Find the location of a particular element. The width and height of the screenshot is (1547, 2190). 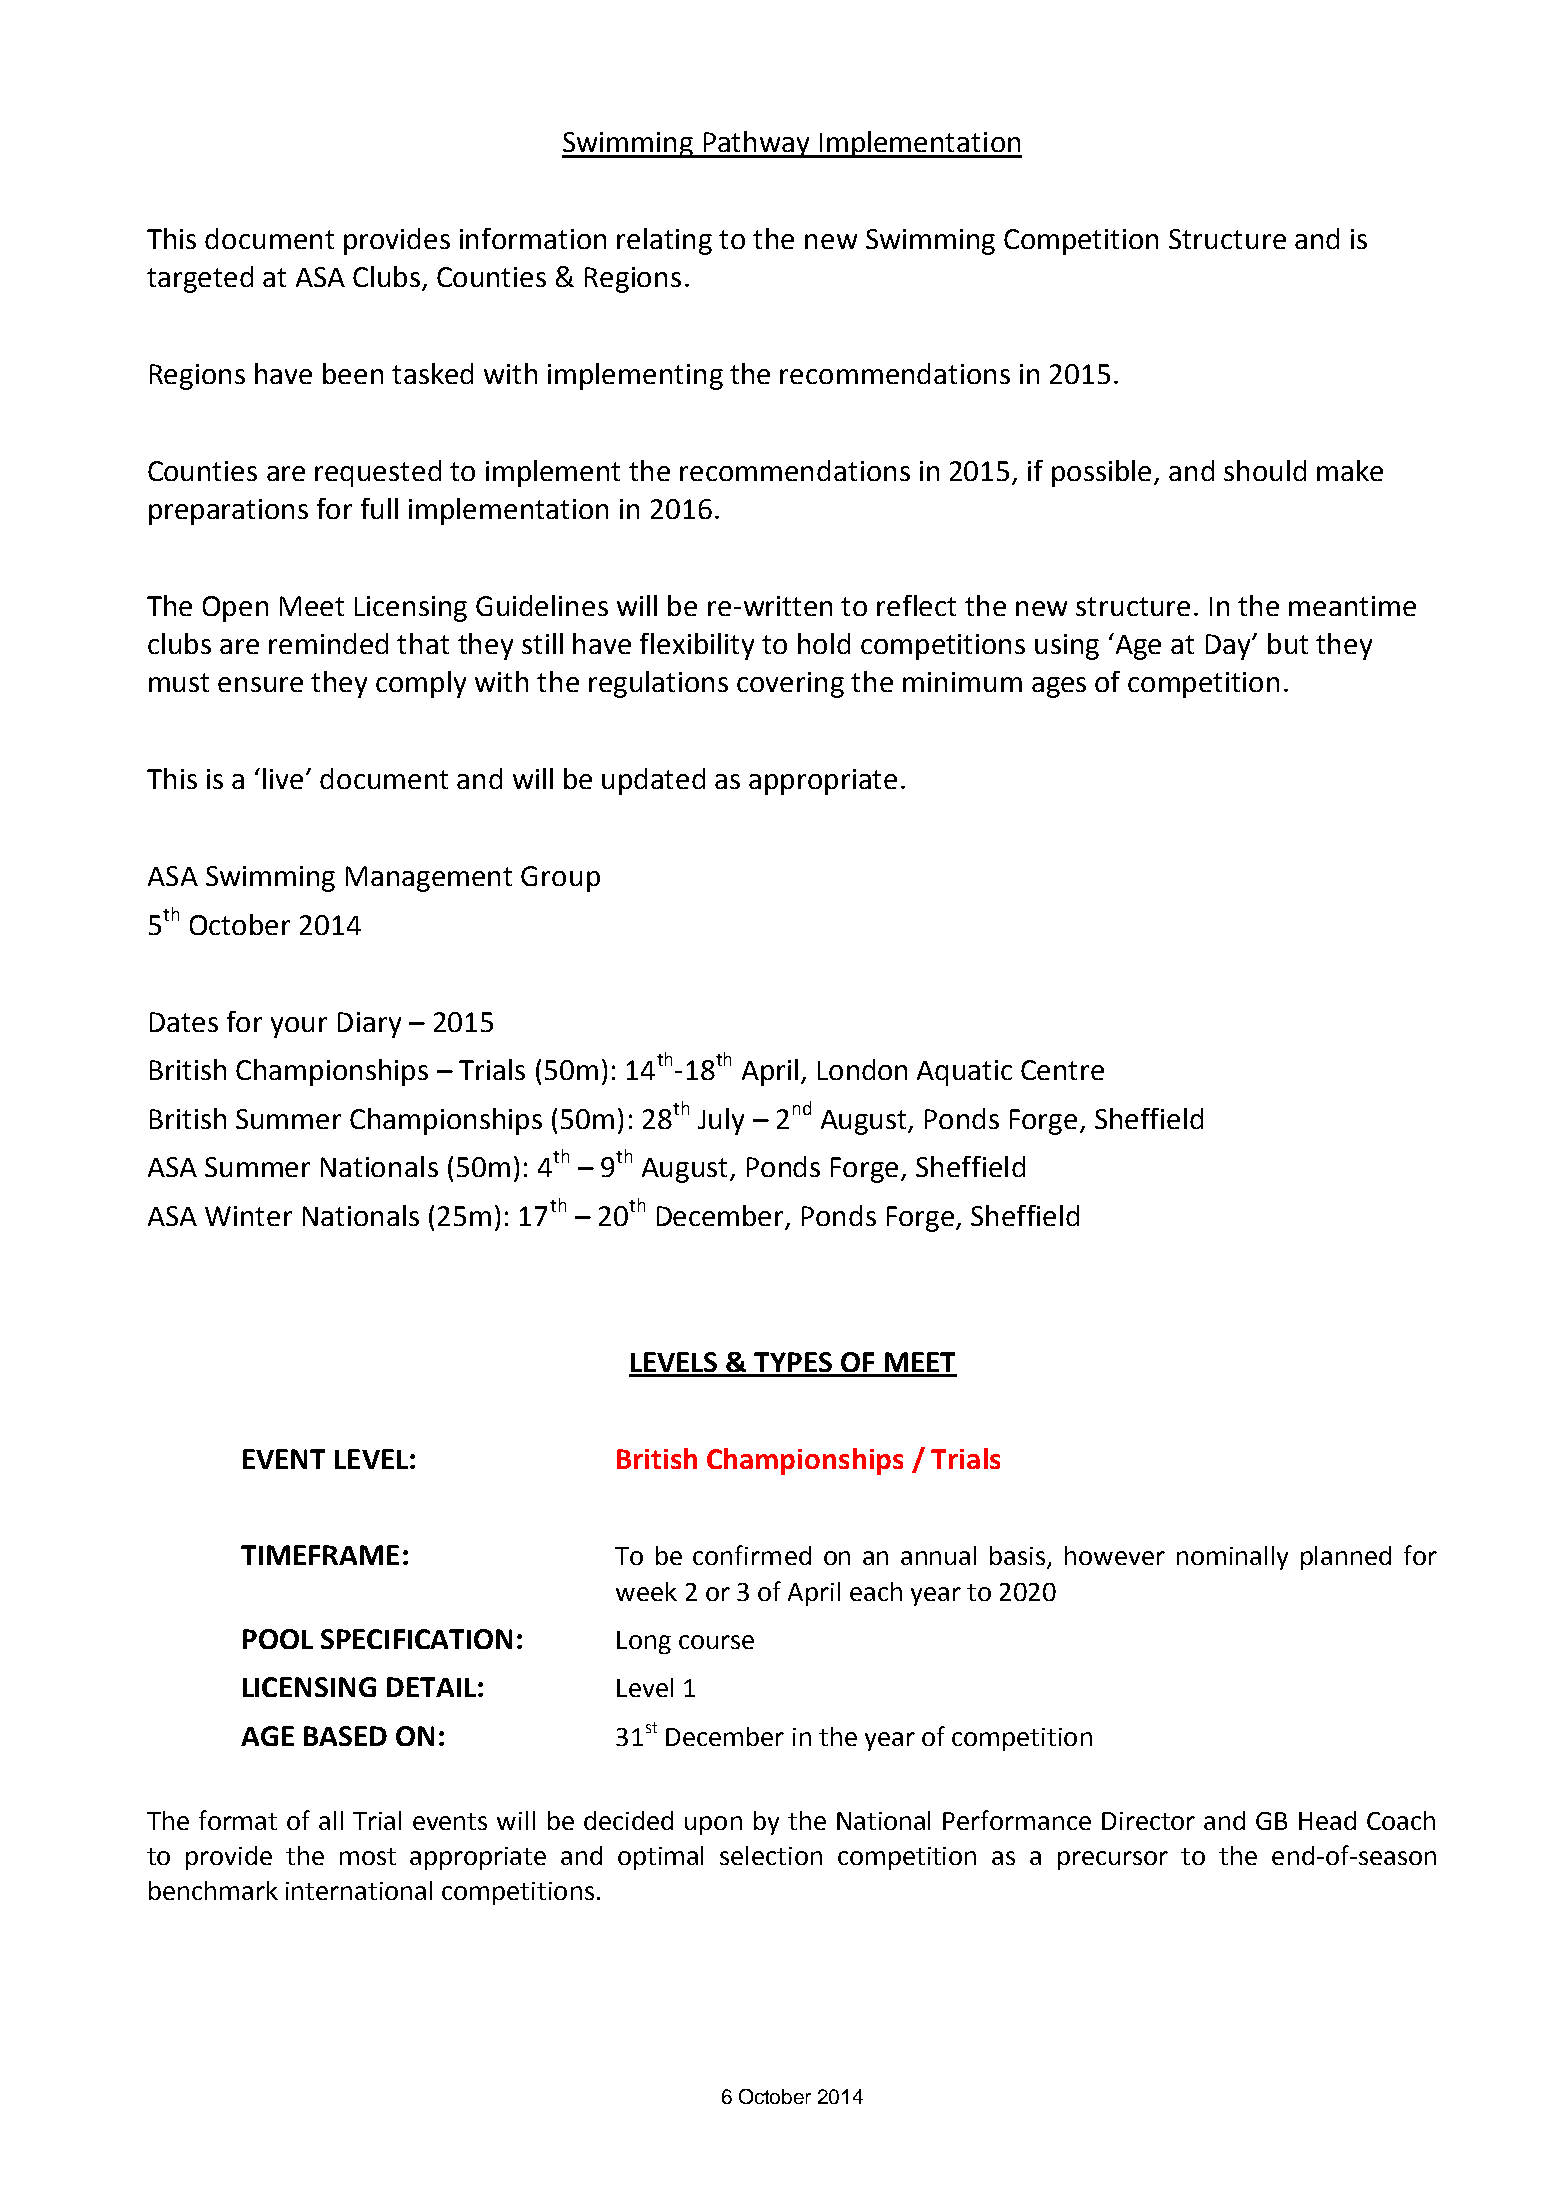

your is located at coordinates (299, 1027).
